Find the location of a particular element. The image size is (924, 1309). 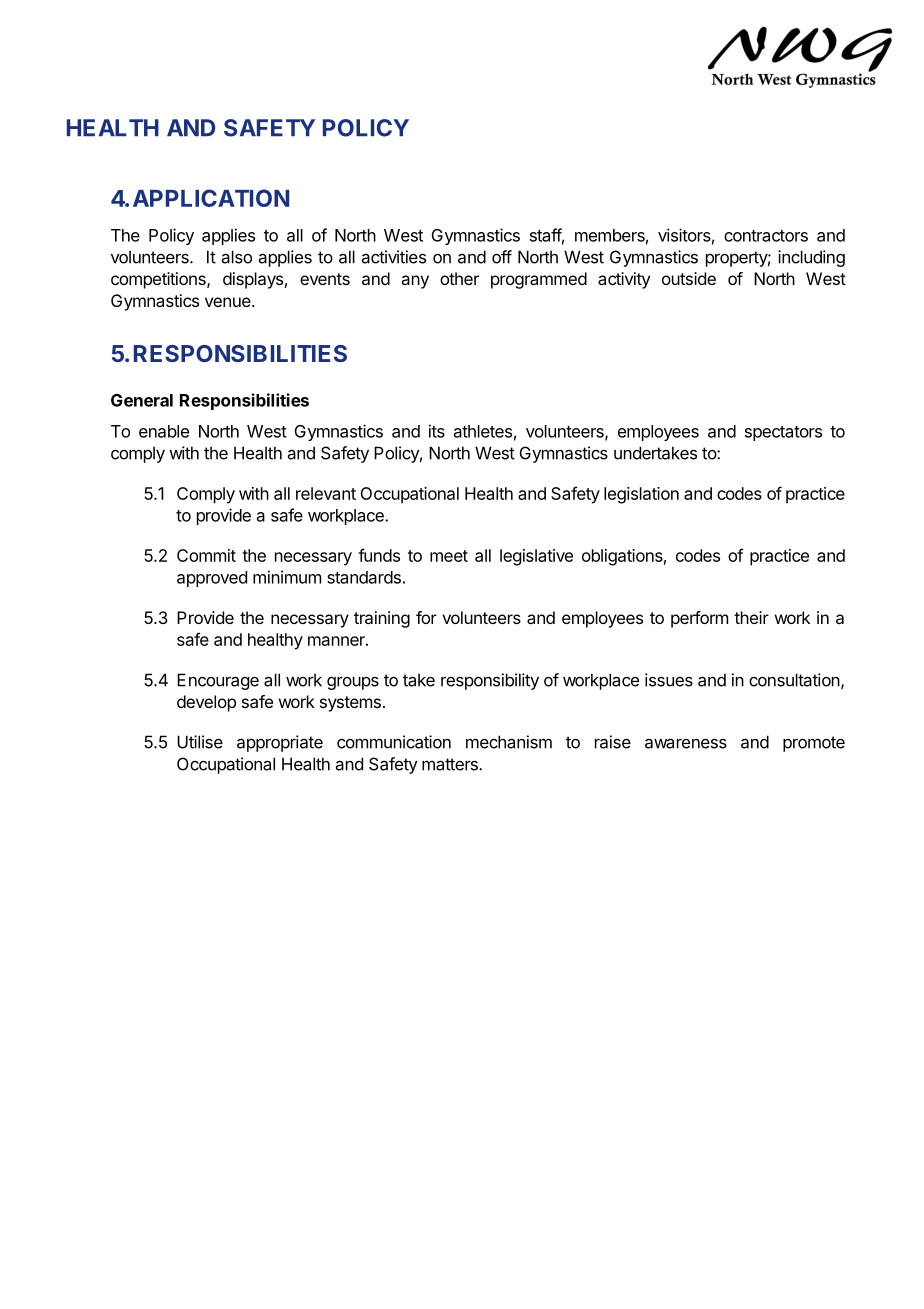

training is located at coordinates (382, 619).
